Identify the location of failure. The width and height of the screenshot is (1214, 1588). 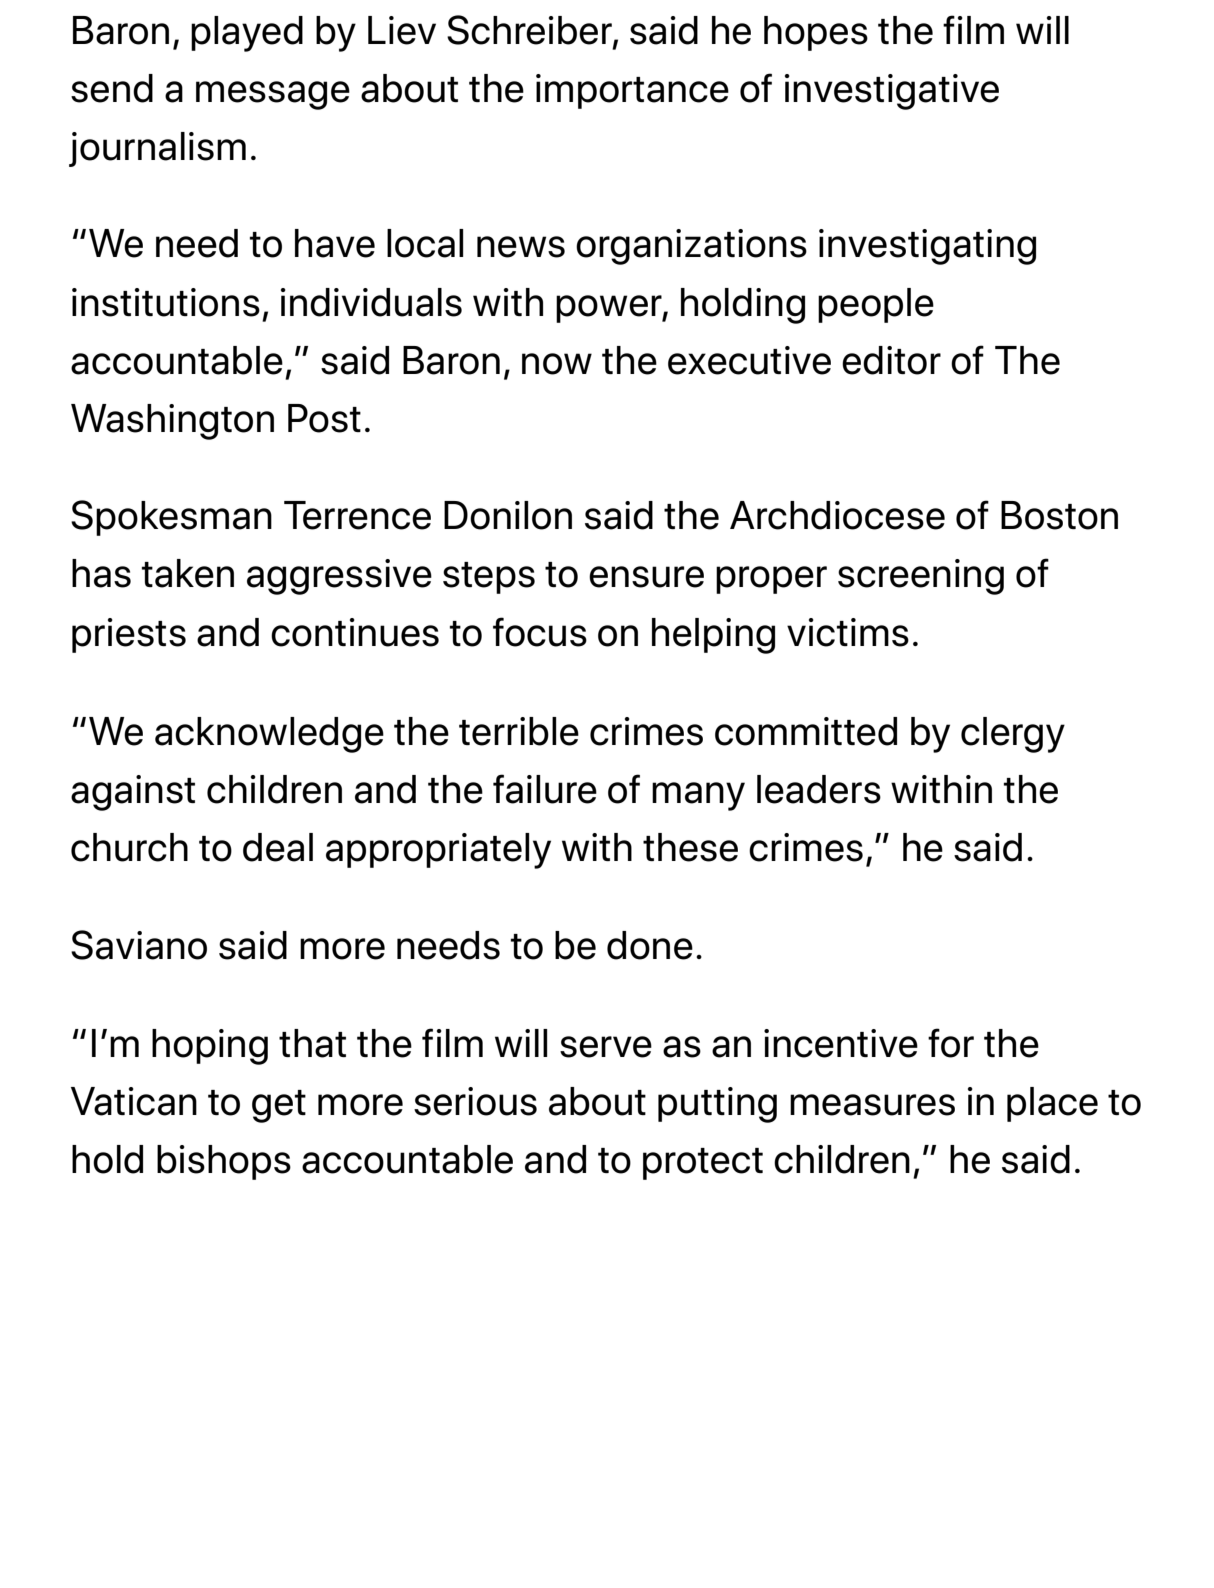
(545, 789).
